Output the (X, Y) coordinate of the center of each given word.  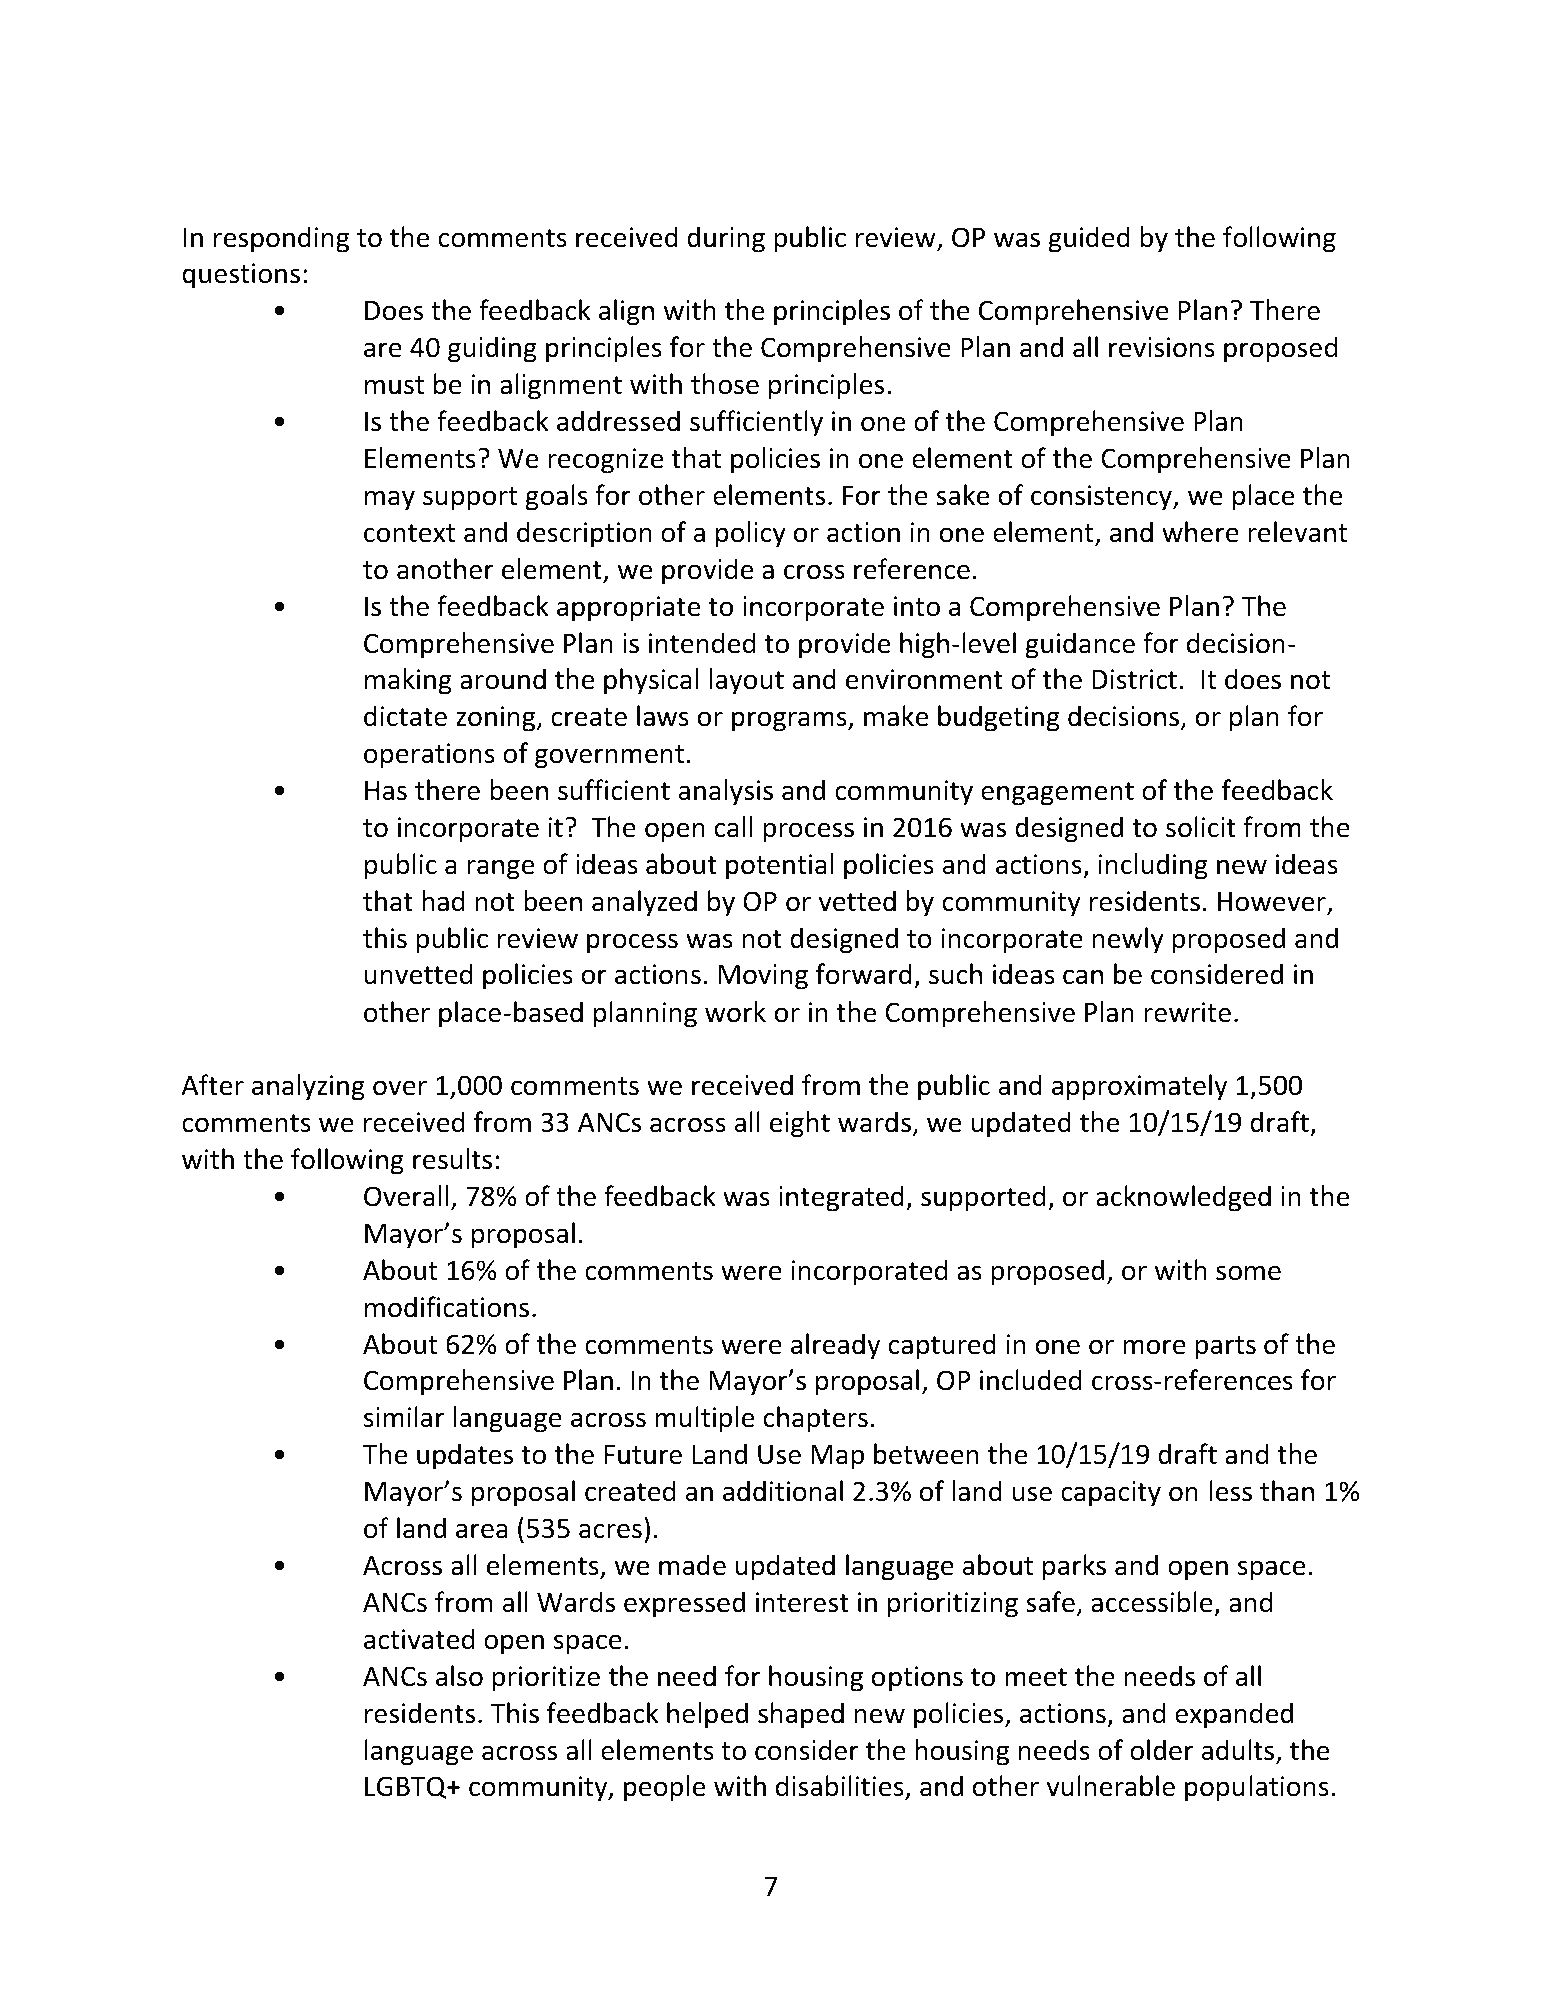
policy (751, 534)
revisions (1162, 347)
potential (779, 866)
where (1200, 532)
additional (783, 1491)
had (443, 901)
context (409, 533)
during (726, 239)
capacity (1111, 1494)
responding (281, 239)
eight (800, 1124)
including (1153, 866)
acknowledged (1183, 1198)
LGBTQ (407, 1787)
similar (404, 1417)
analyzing (308, 1087)
